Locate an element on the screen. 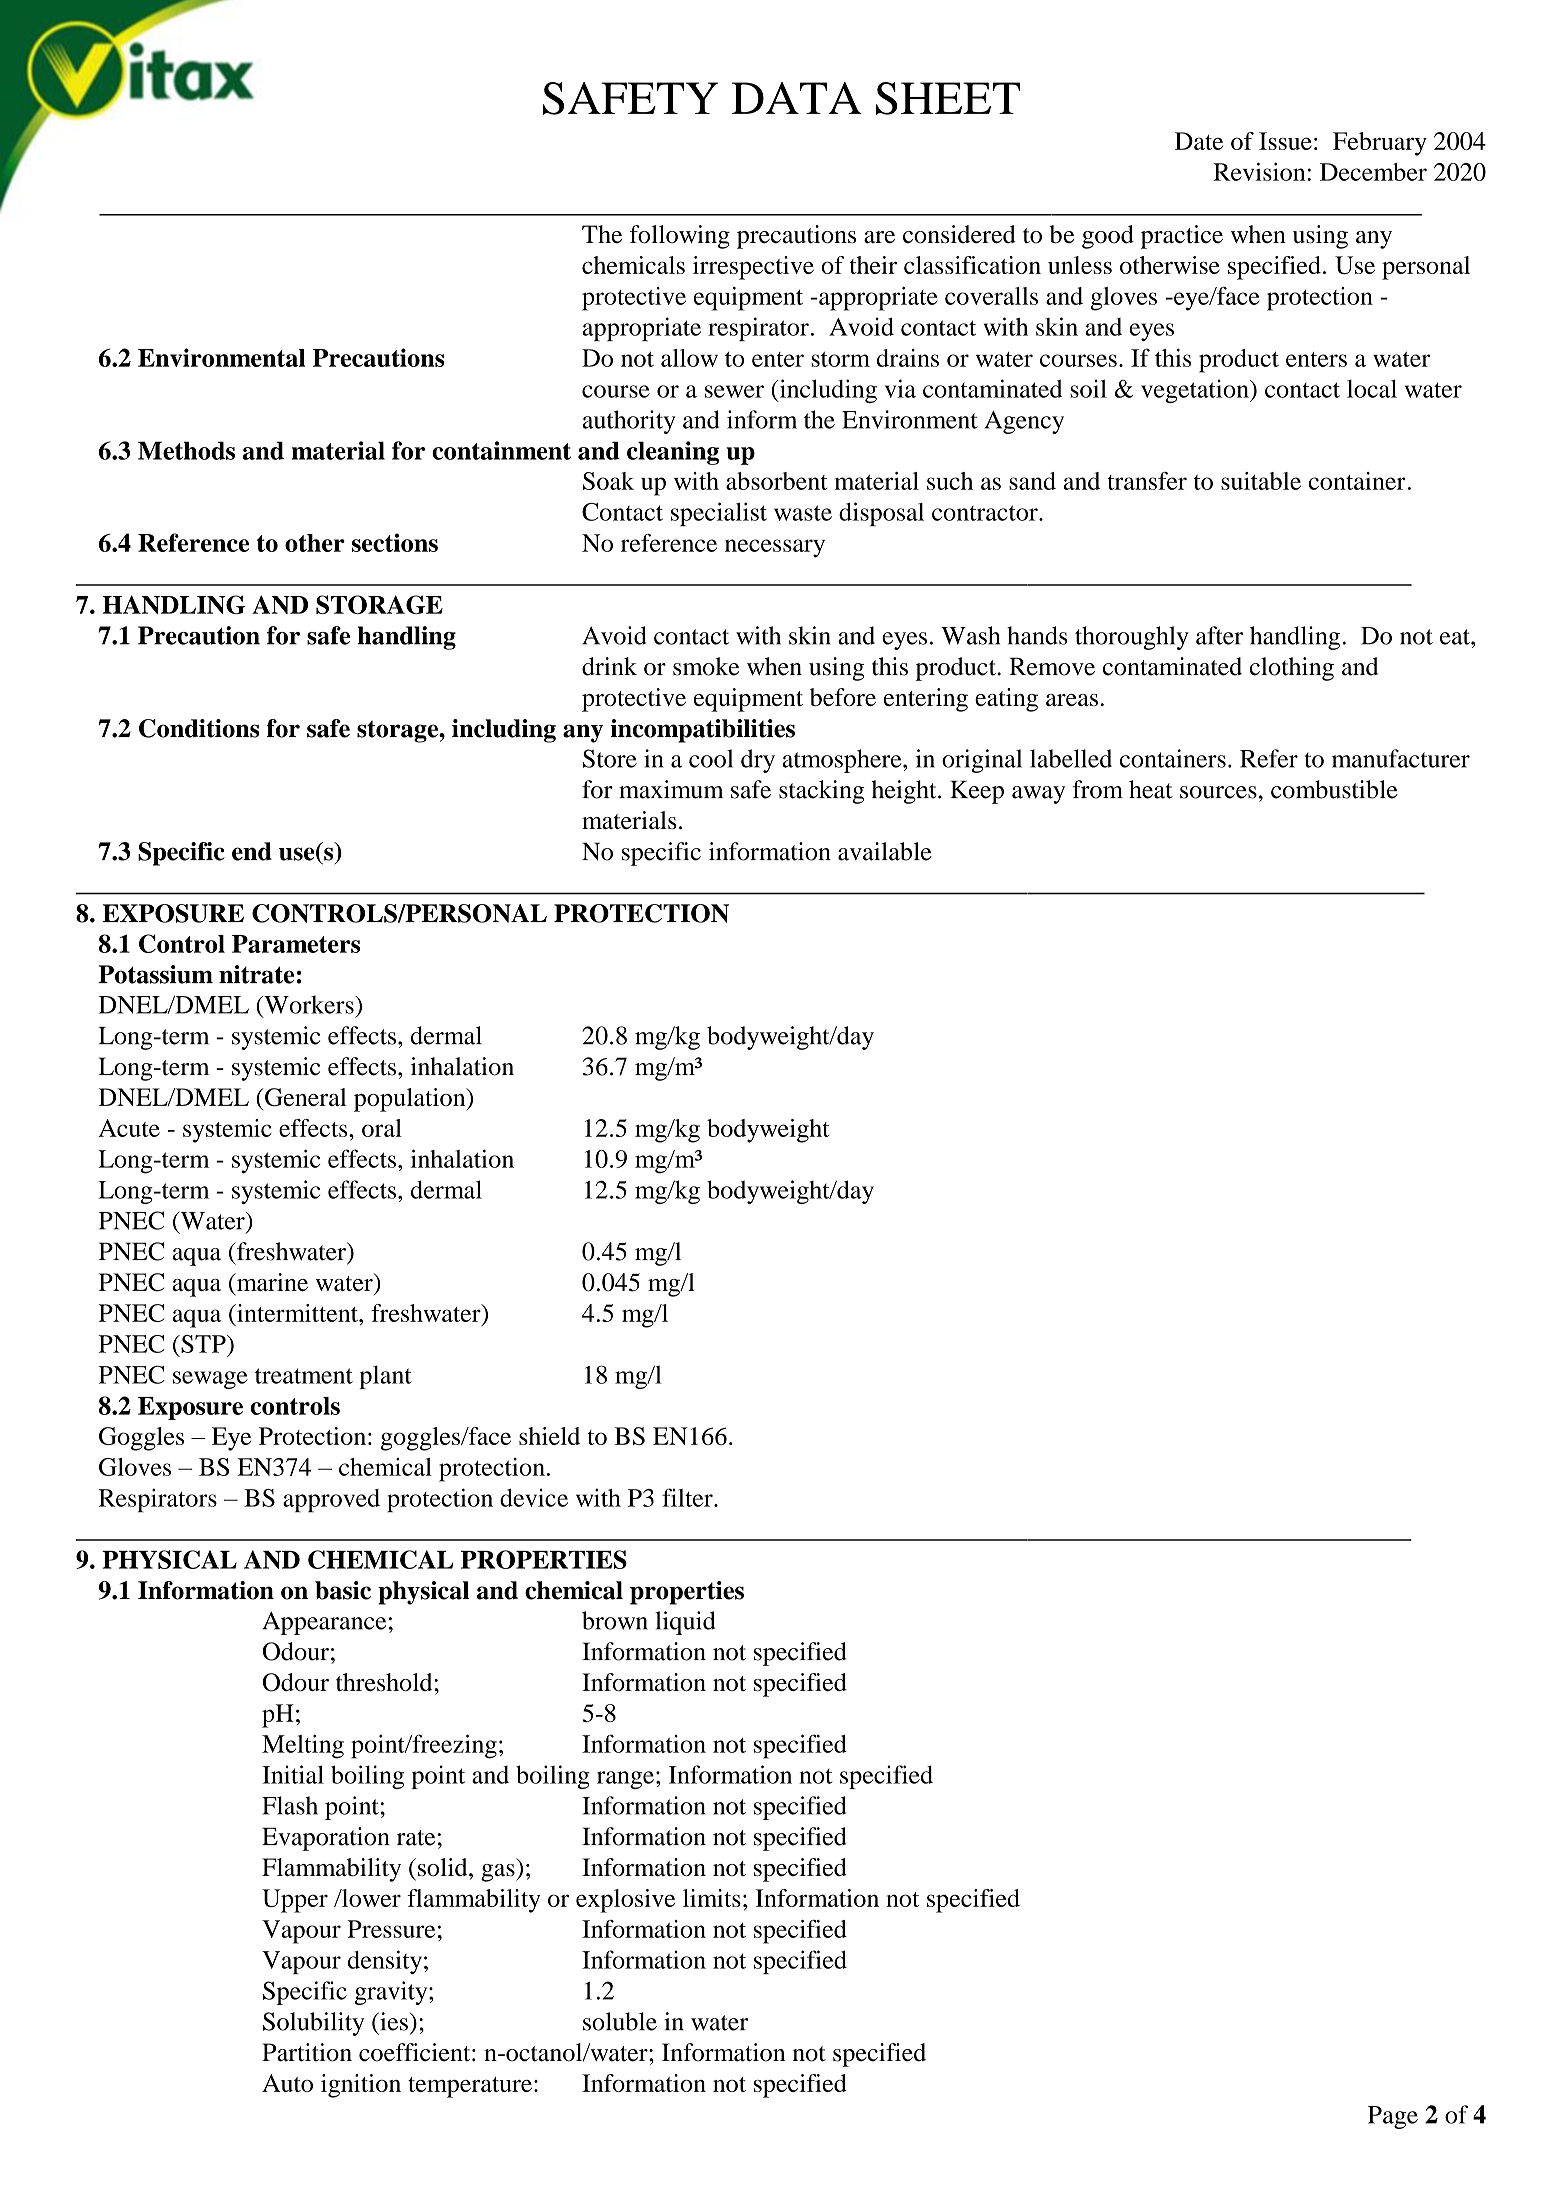 Image resolution: width=1562 pixels, height=2207 pixels. Partition is located at coordinates (307, 2052).
